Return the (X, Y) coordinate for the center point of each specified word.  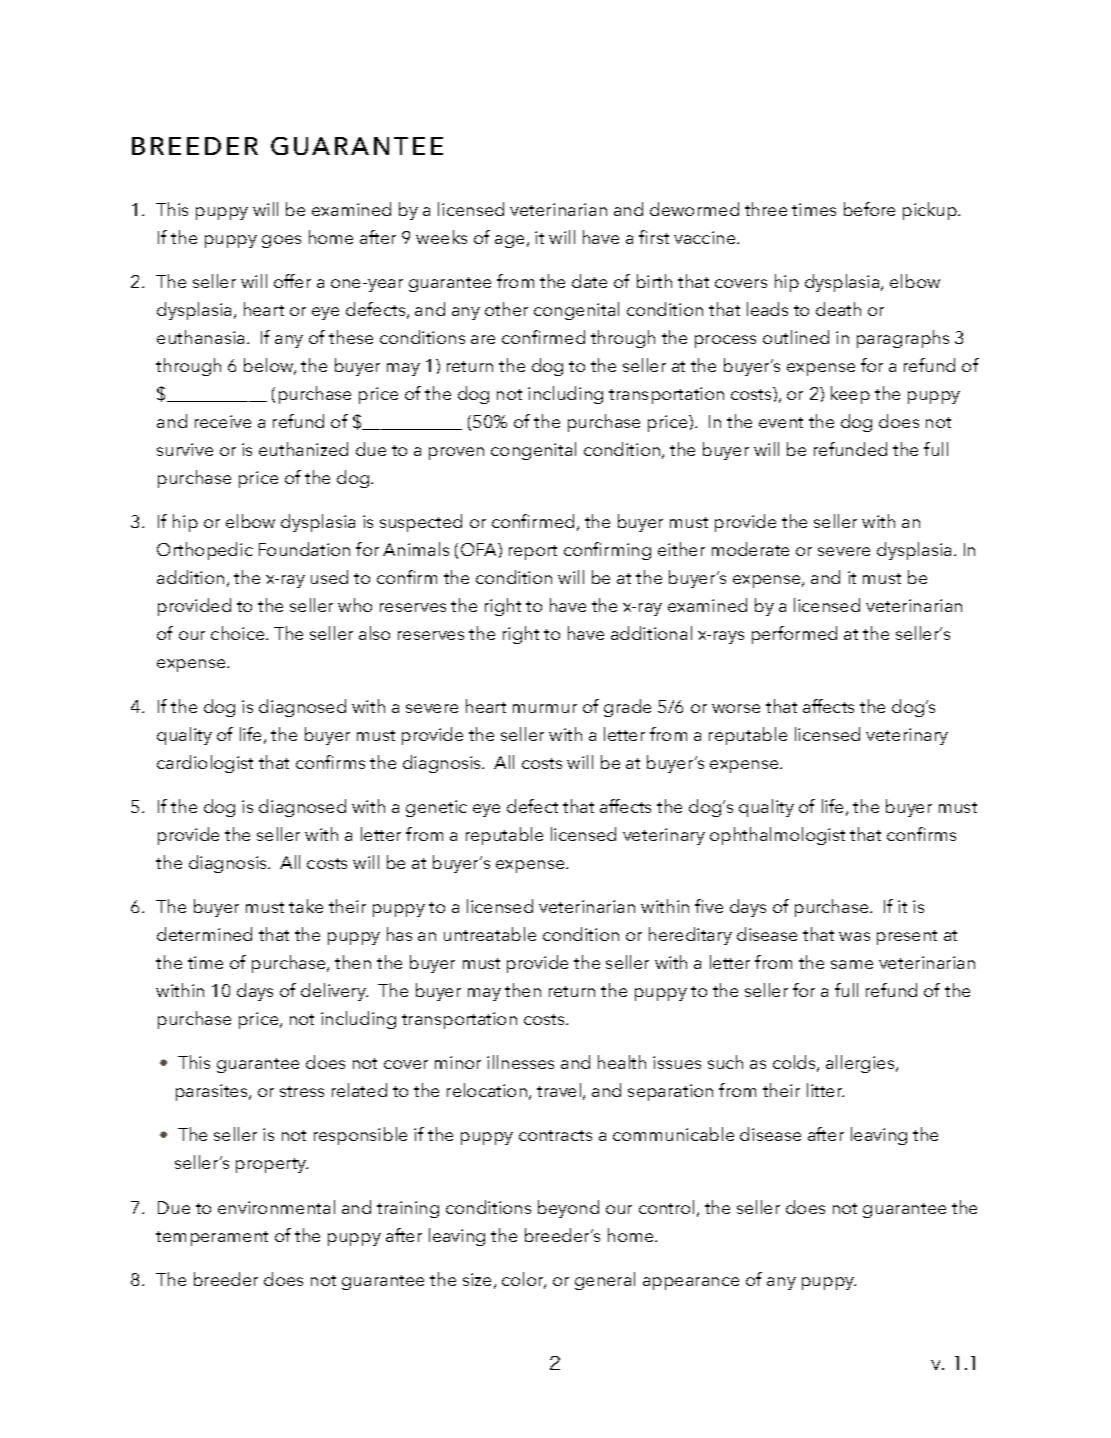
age (509, 241)
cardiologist (205, 764)
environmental (276, 1207)
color (524, 1280)
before (869, 209)
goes (281, 241)
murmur (545, 708)
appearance (691, 1283)
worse (736, 708)
